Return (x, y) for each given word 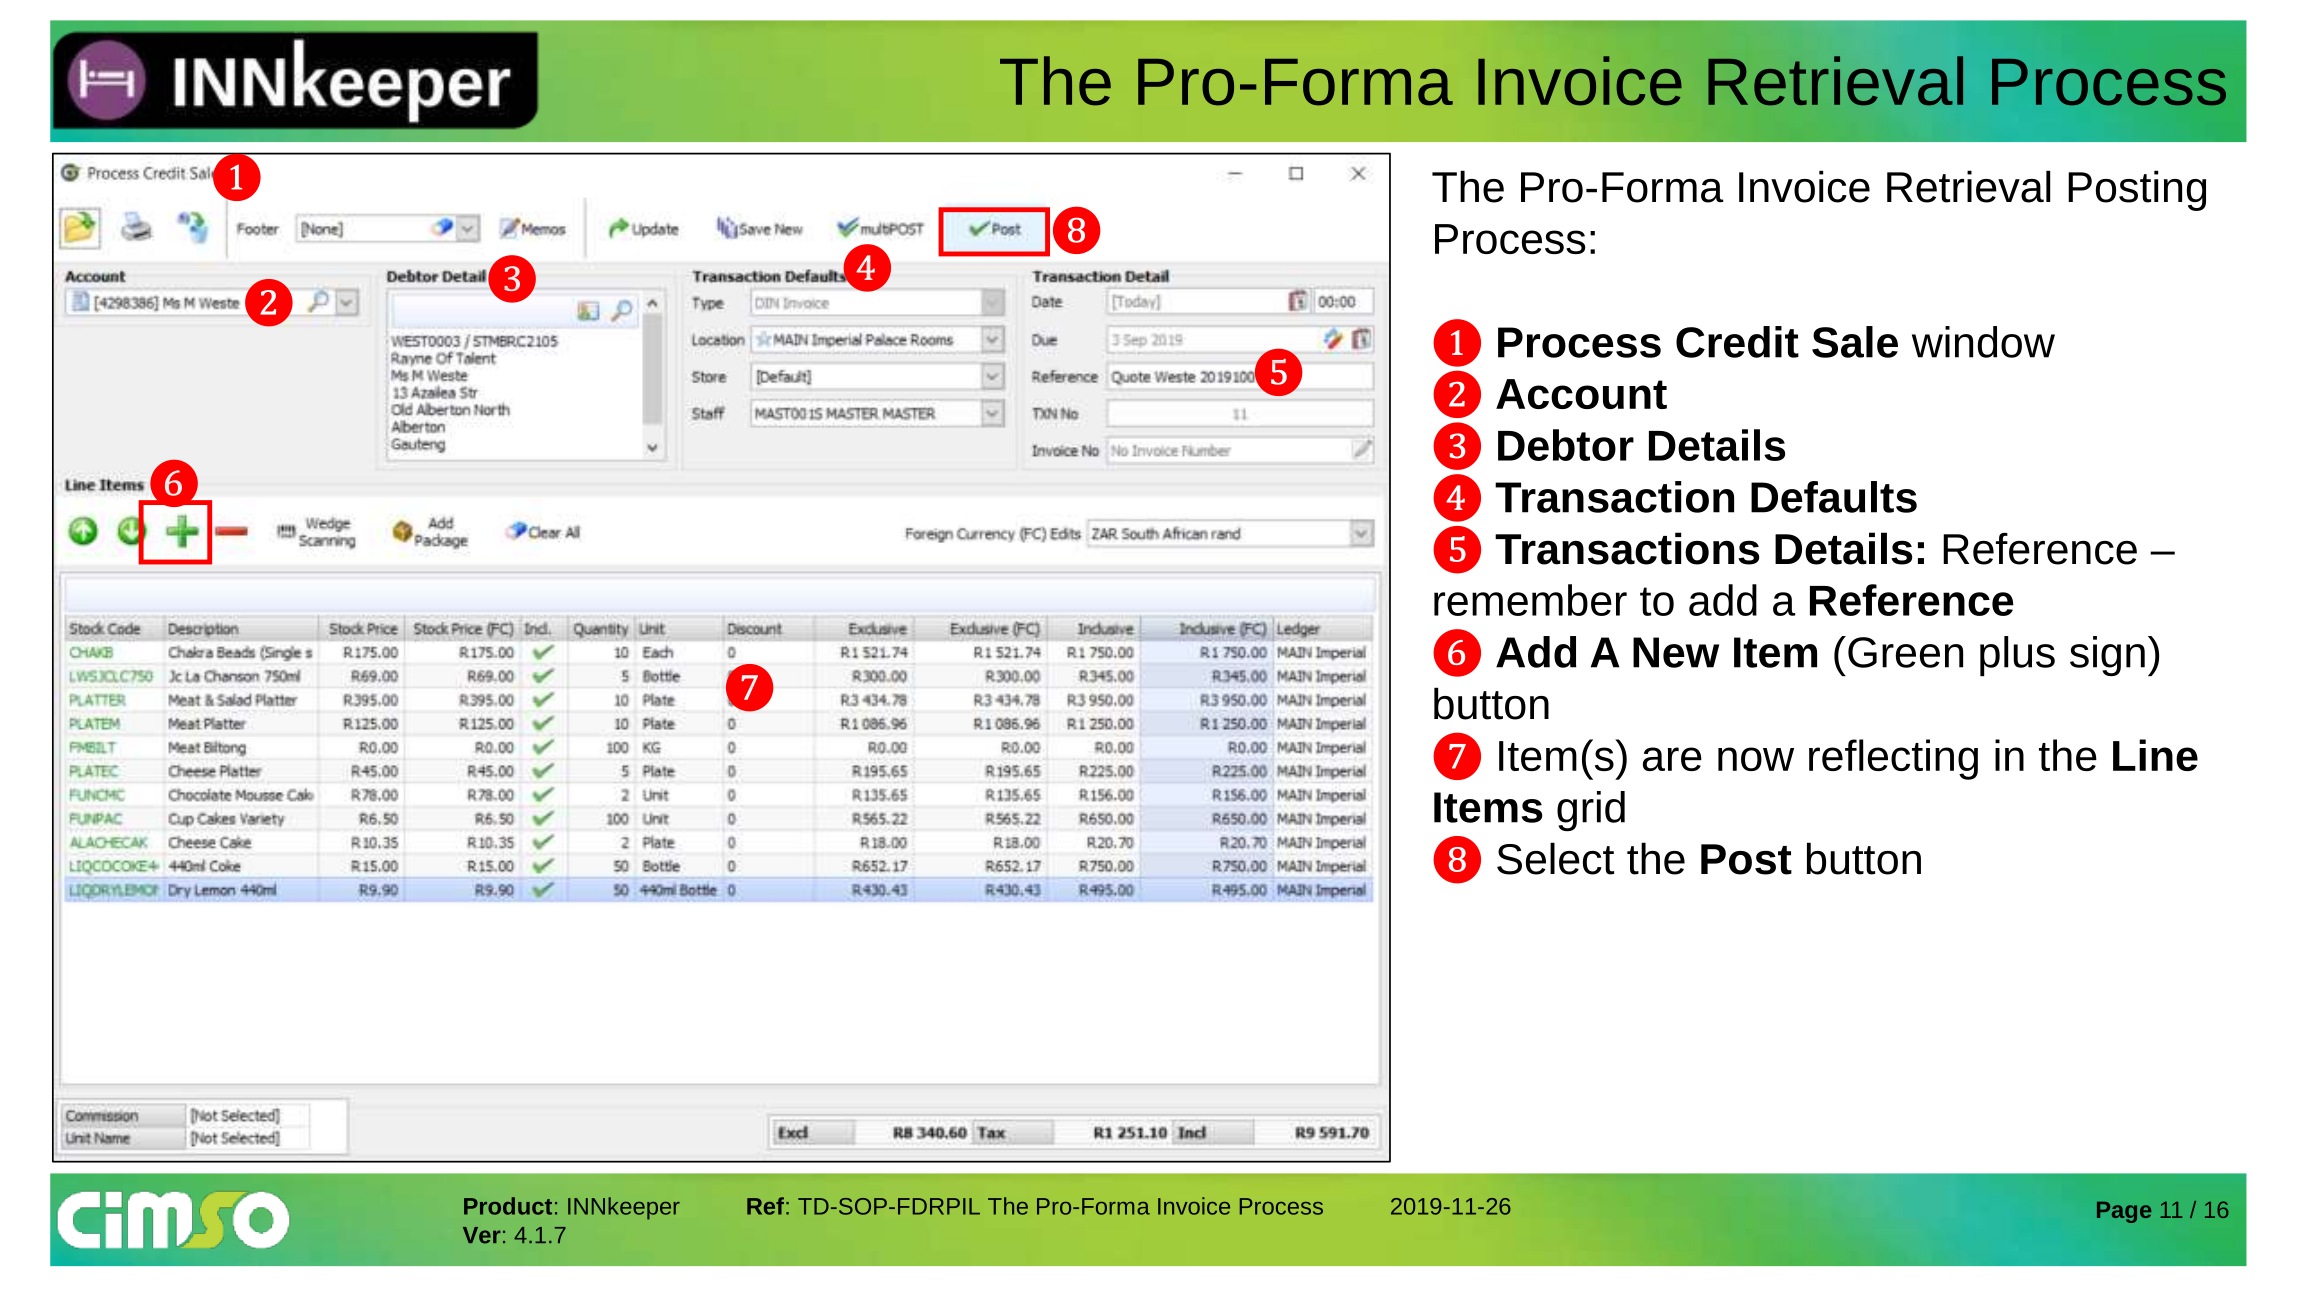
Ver (482, 1235)
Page (2124, 1212)
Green (1905, 652)
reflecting (1893, 759)
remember (1530, 600)
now (1756, 759)
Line (2155, 755)
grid (1591, 811)
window (1983, 342)
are (1672, 759)
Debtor (1566, 445)
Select (1555, 858)
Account (1581, 394)
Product (508, 1206)
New (1676, 652)
